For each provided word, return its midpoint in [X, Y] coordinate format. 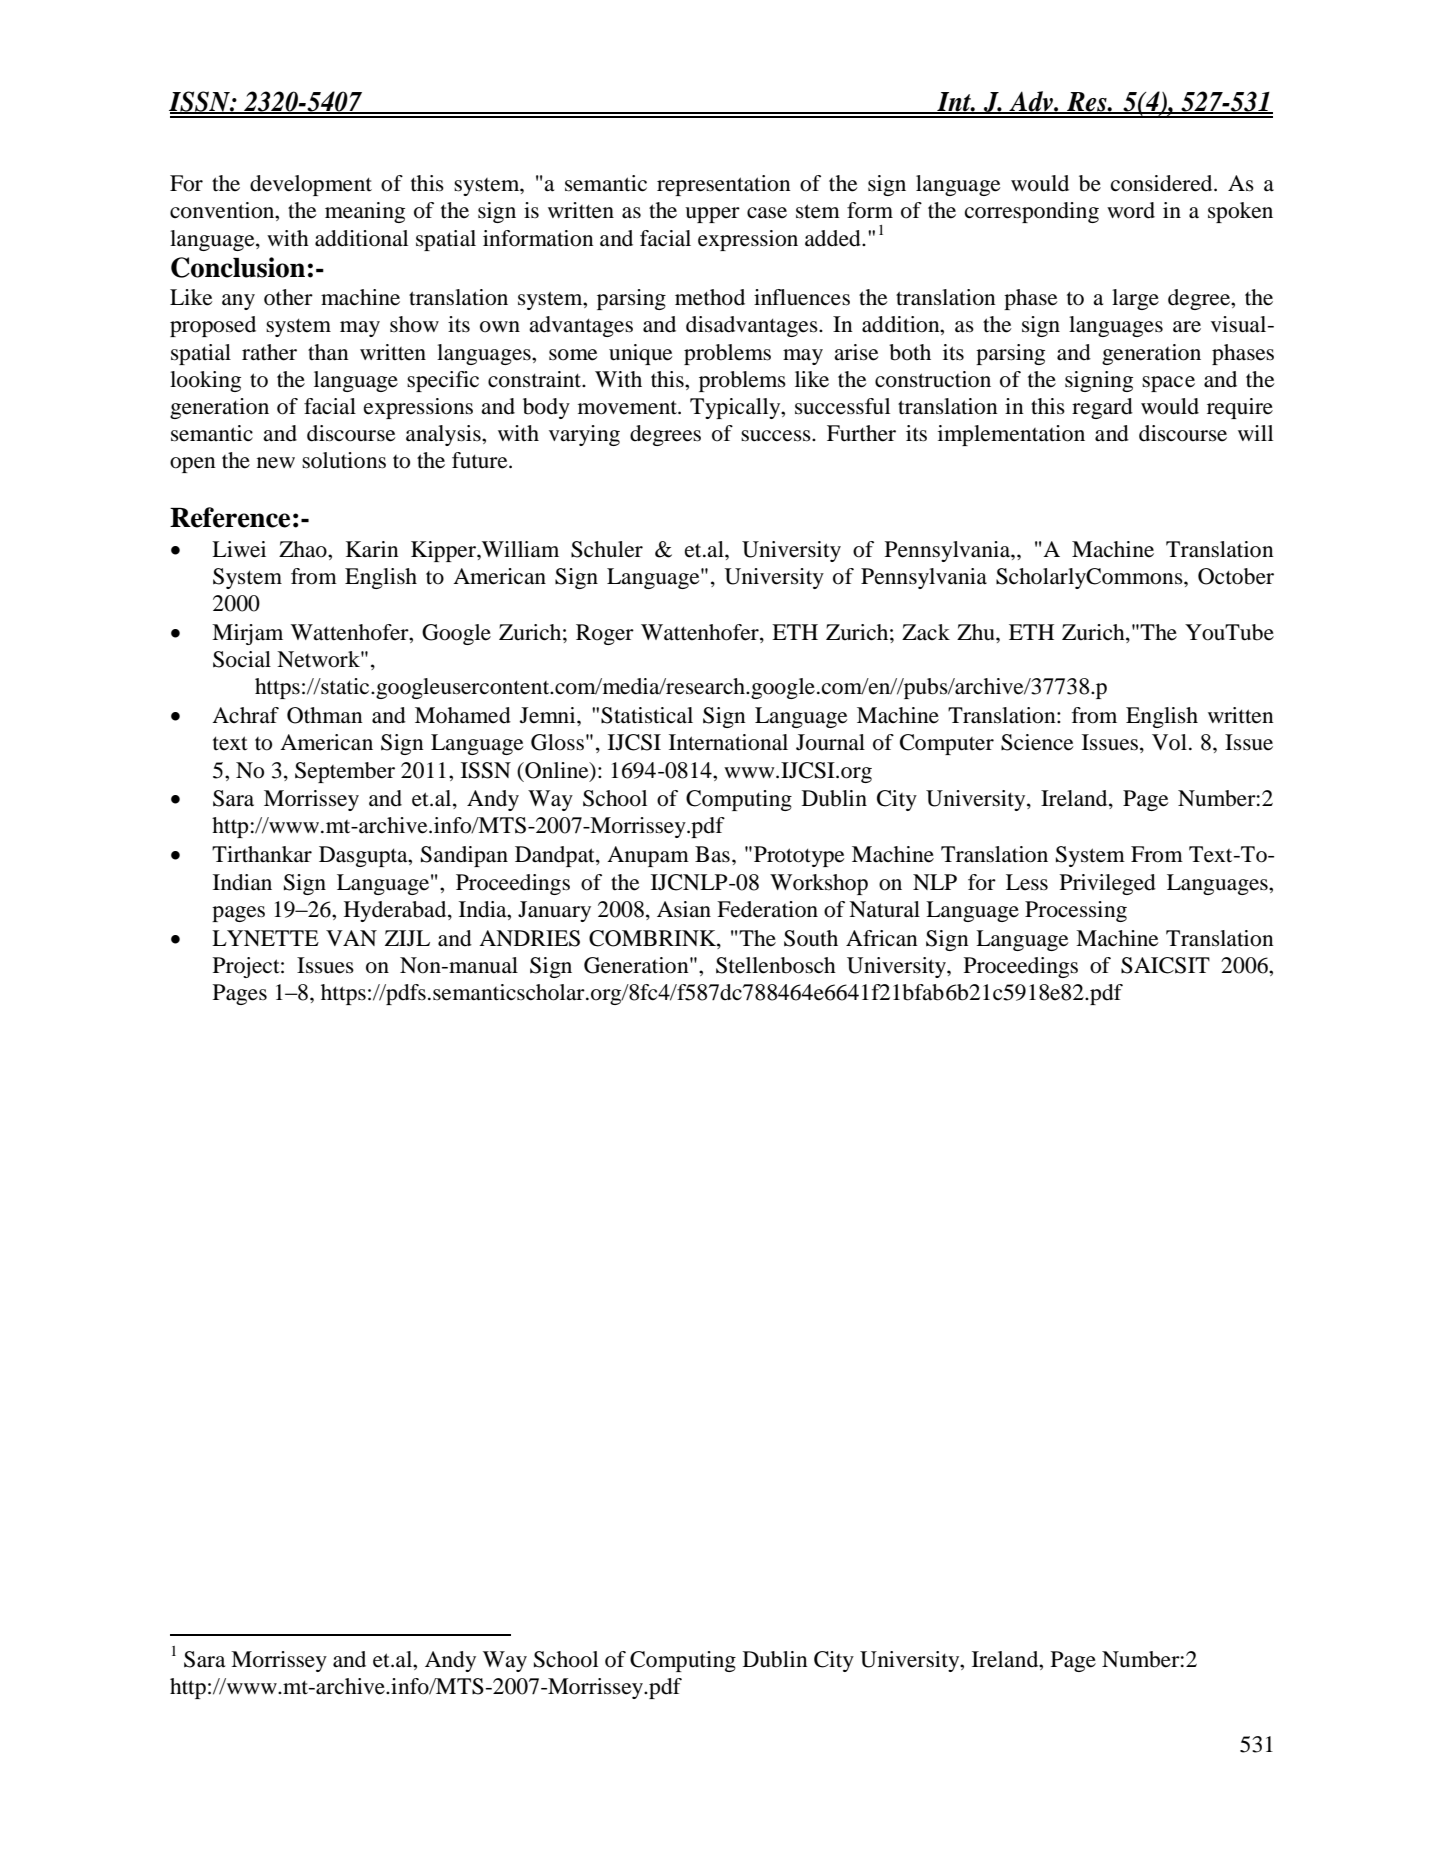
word [1131, 210]
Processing [1076, 911]
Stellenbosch [776, 965]
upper [712, 215]
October [1236, 576]
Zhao [304, 549]
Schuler [607, 549]
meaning [365, 212]
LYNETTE [265, 938]
